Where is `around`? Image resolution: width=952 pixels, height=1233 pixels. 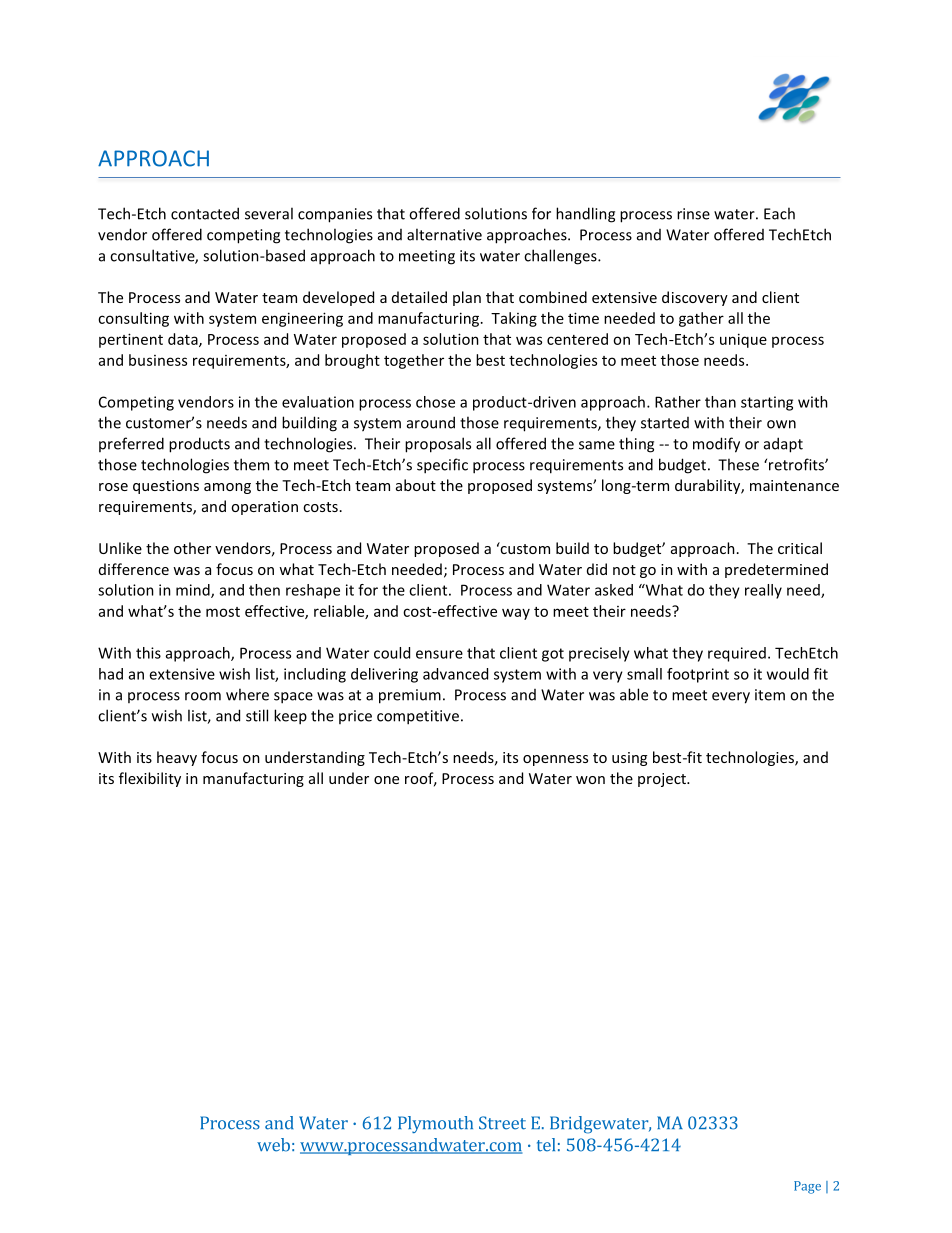 around is located at coordinates (431, 422).
